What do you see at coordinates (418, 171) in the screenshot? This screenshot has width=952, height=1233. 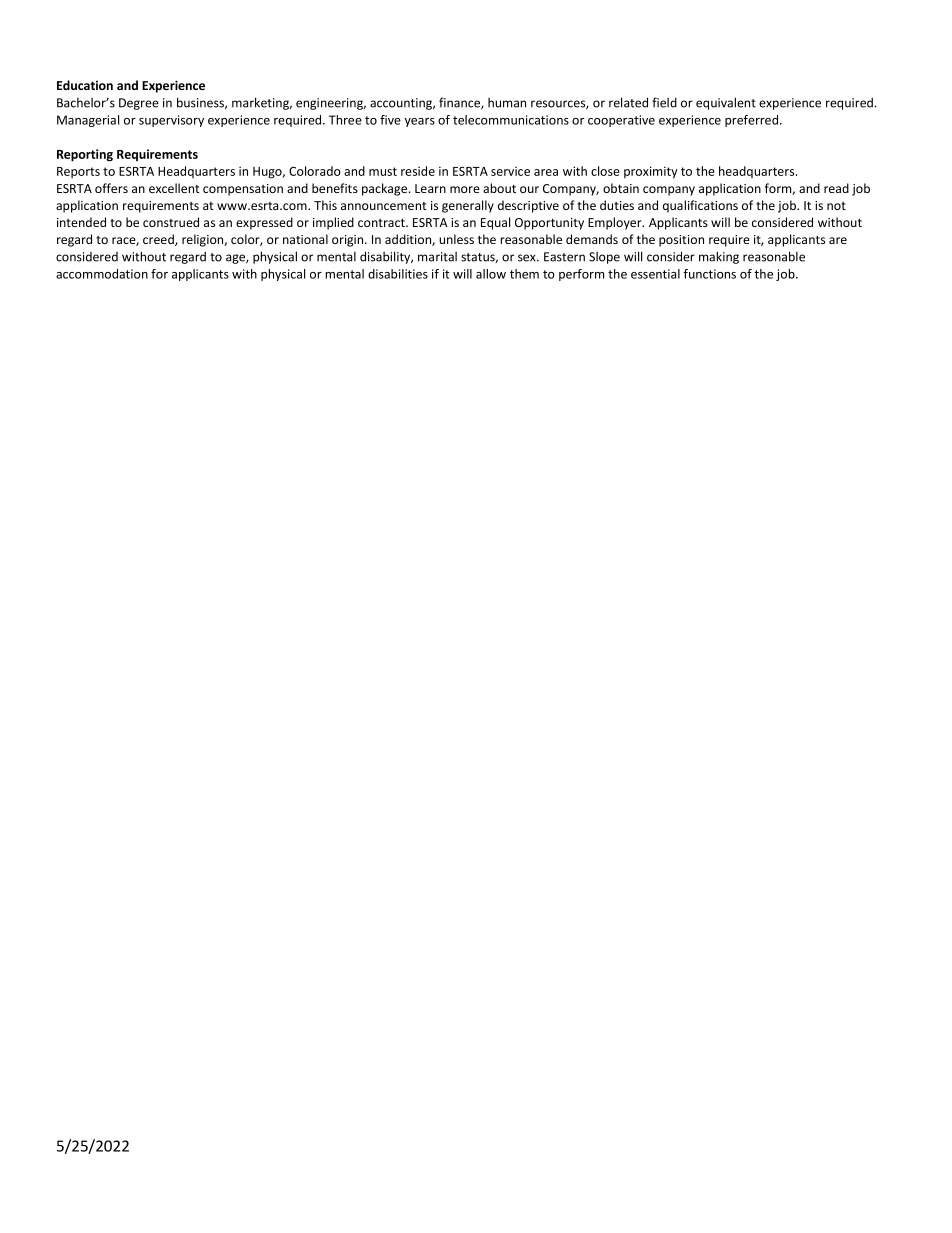 I see `reside` at bounding box center [418, 171].
